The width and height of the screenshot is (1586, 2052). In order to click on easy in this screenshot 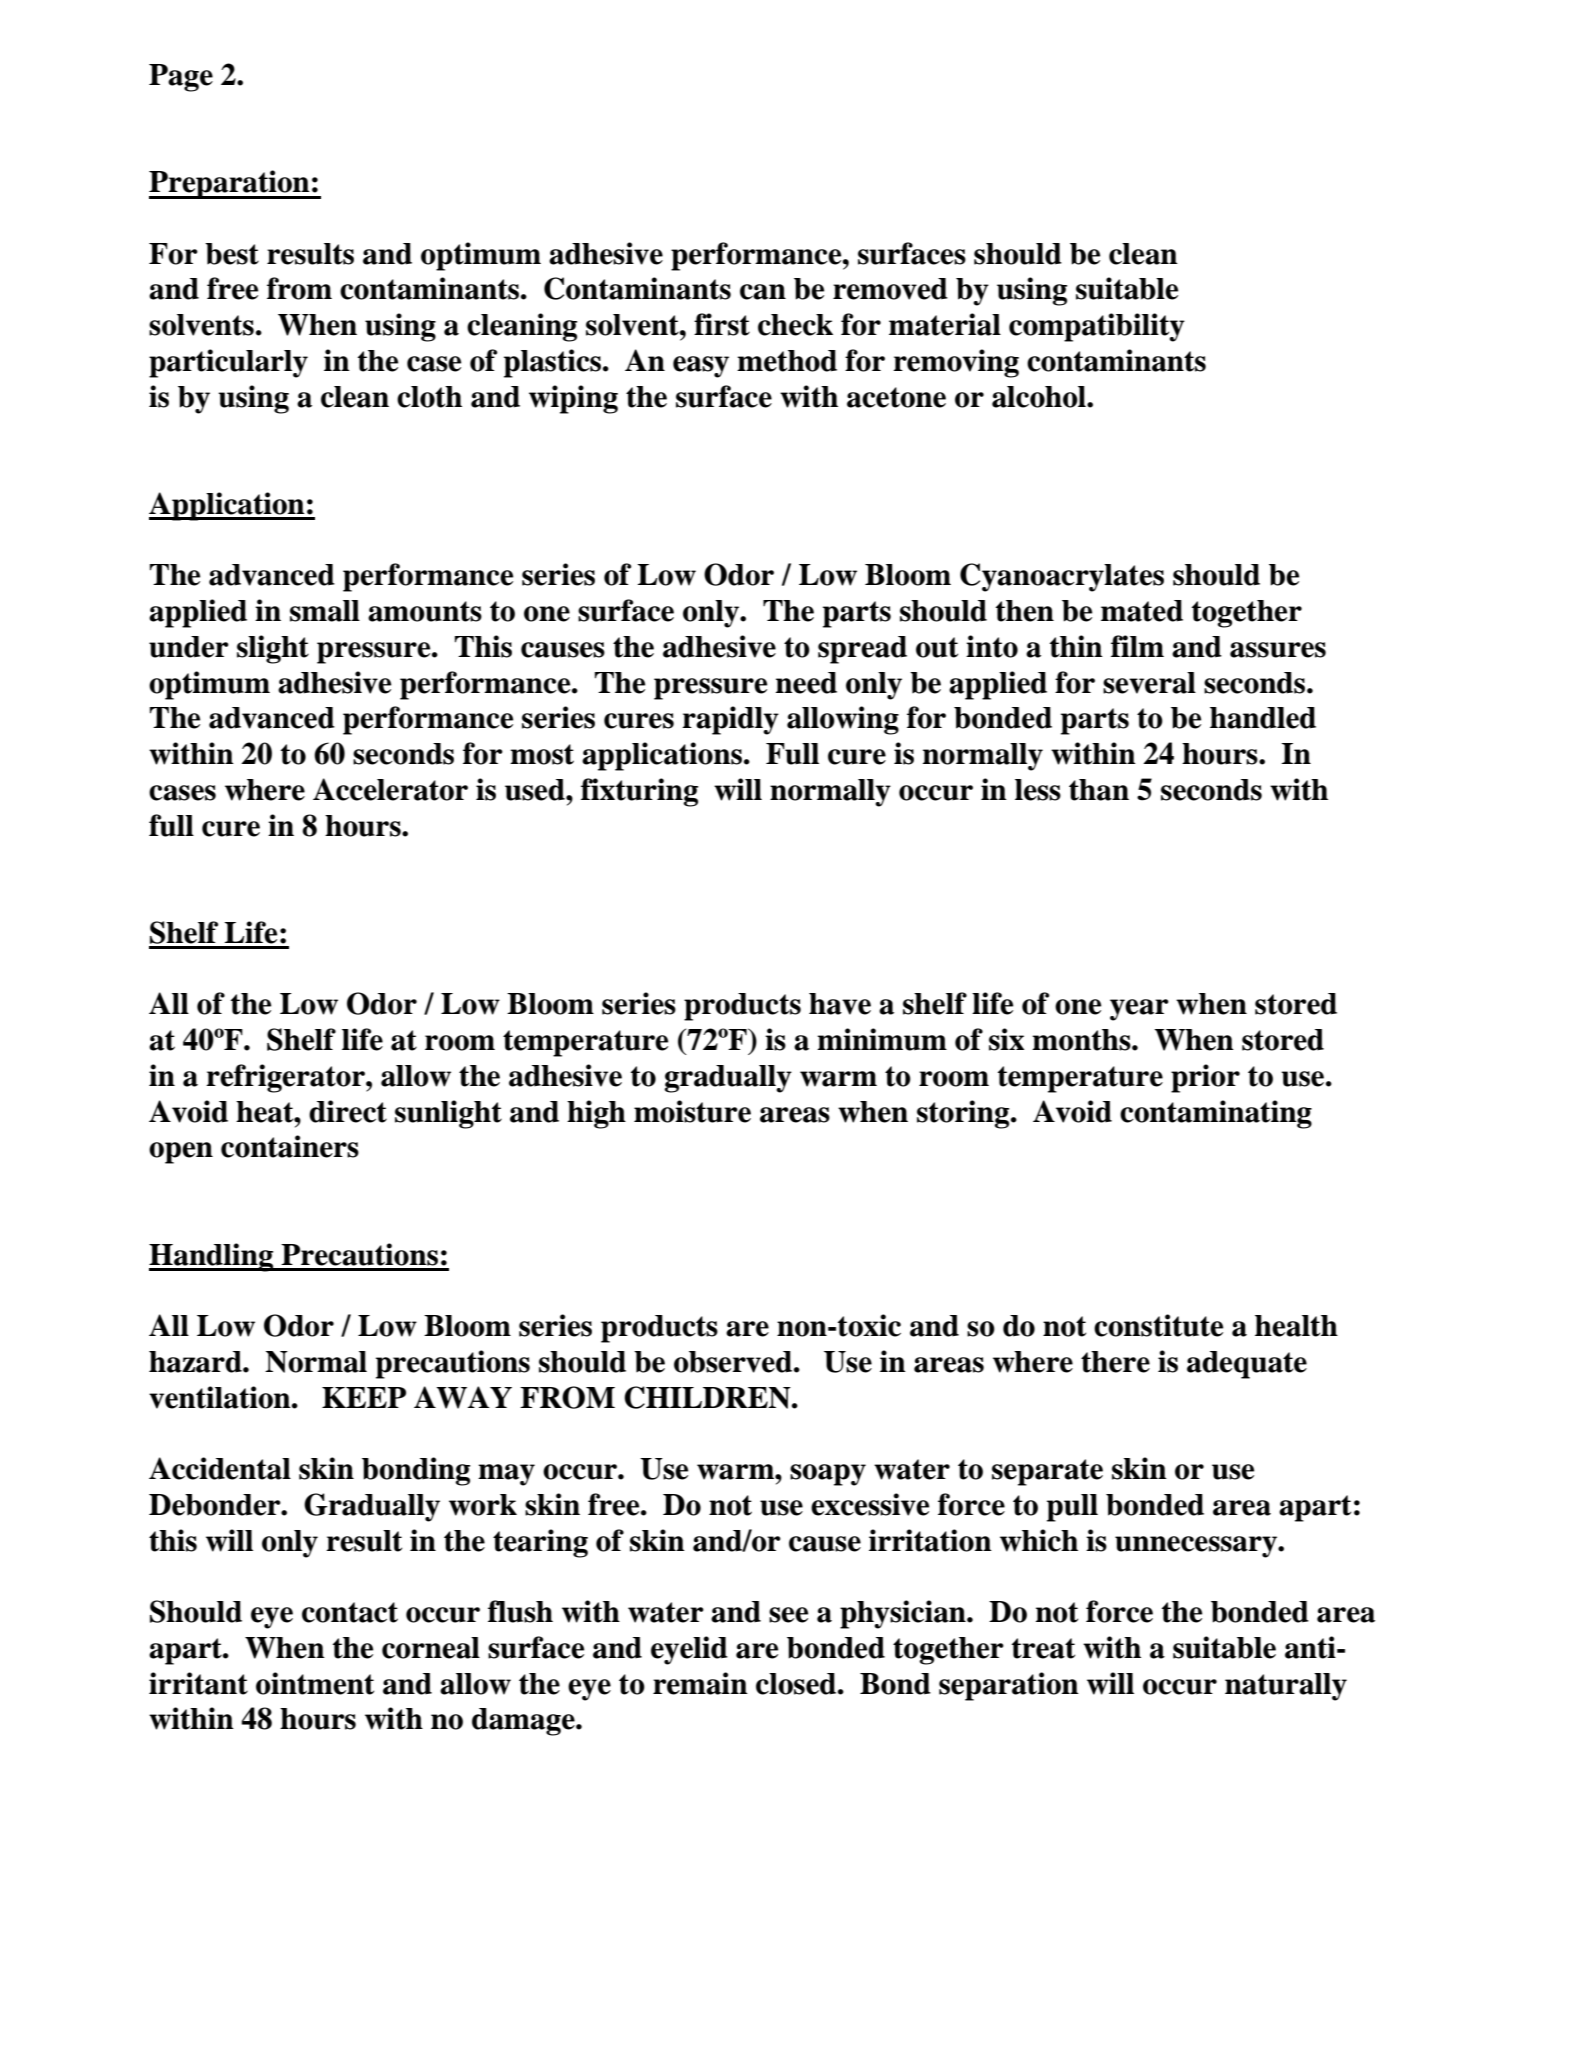, I will do `click(701, 367)`.
